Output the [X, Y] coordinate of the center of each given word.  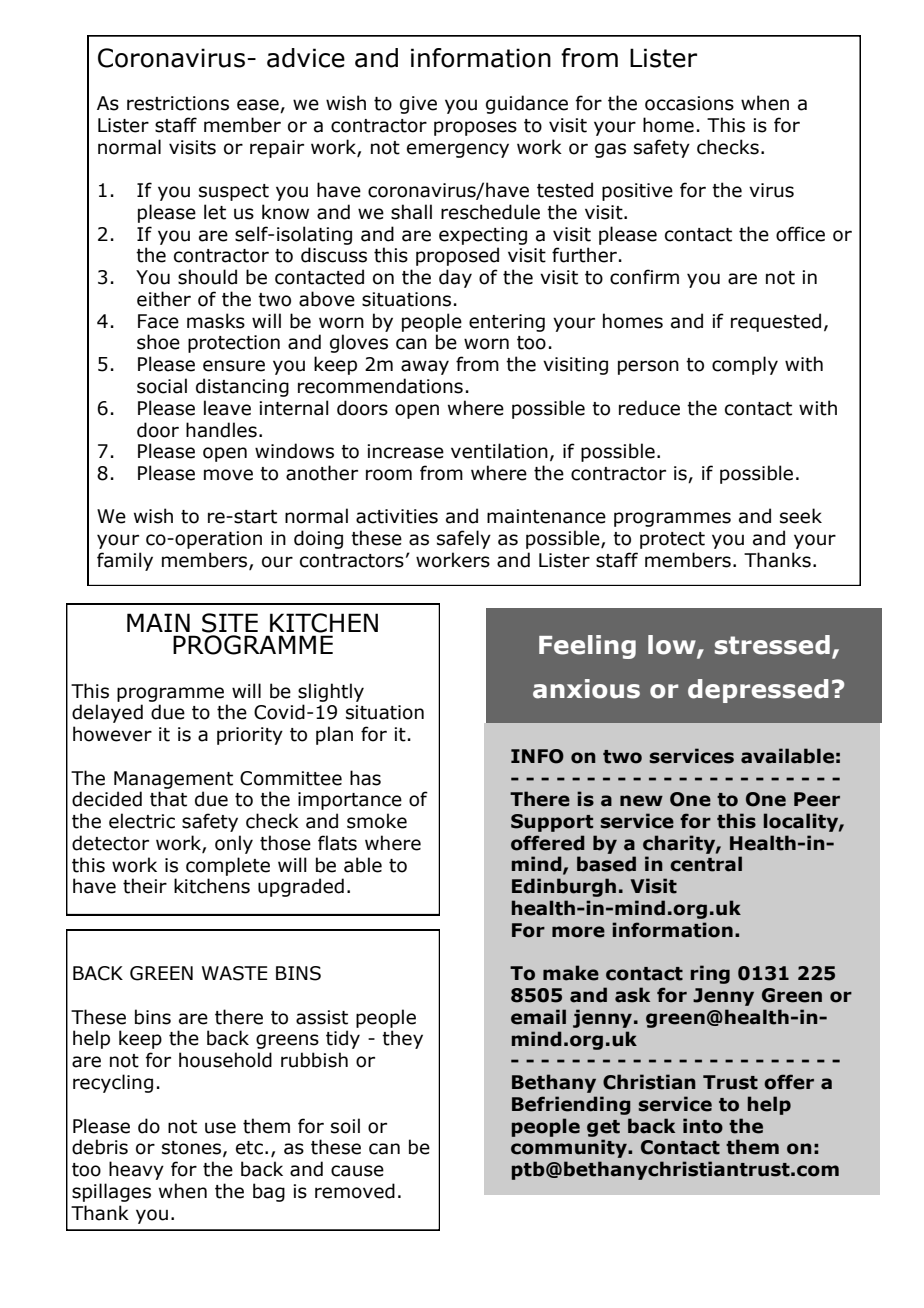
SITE [230, 623]
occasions [689, 103]
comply [745, 365]
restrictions [178, 103]
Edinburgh [564, 887]
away [425, 367]
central [706, 864]
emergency [458, 150]
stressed [772, 645]
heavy [136, 1170]
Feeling [587, 647]
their [145, 886]
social [162, 386]
